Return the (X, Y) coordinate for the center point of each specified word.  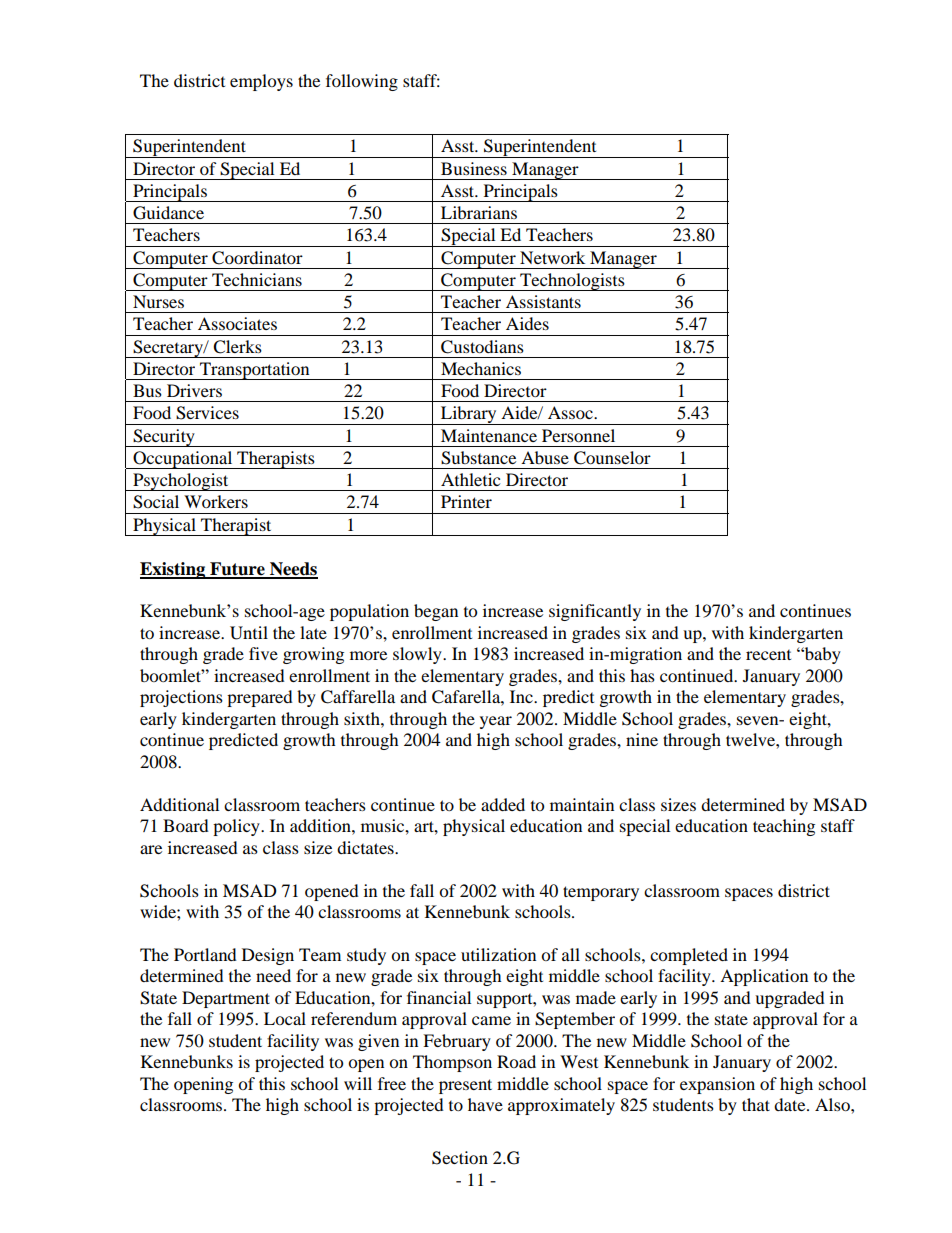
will (358, 1083)
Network (552, 257)
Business (474, 168)
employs (261, 82)
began (436, 612)
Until (249, 633)
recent (768, 655)
